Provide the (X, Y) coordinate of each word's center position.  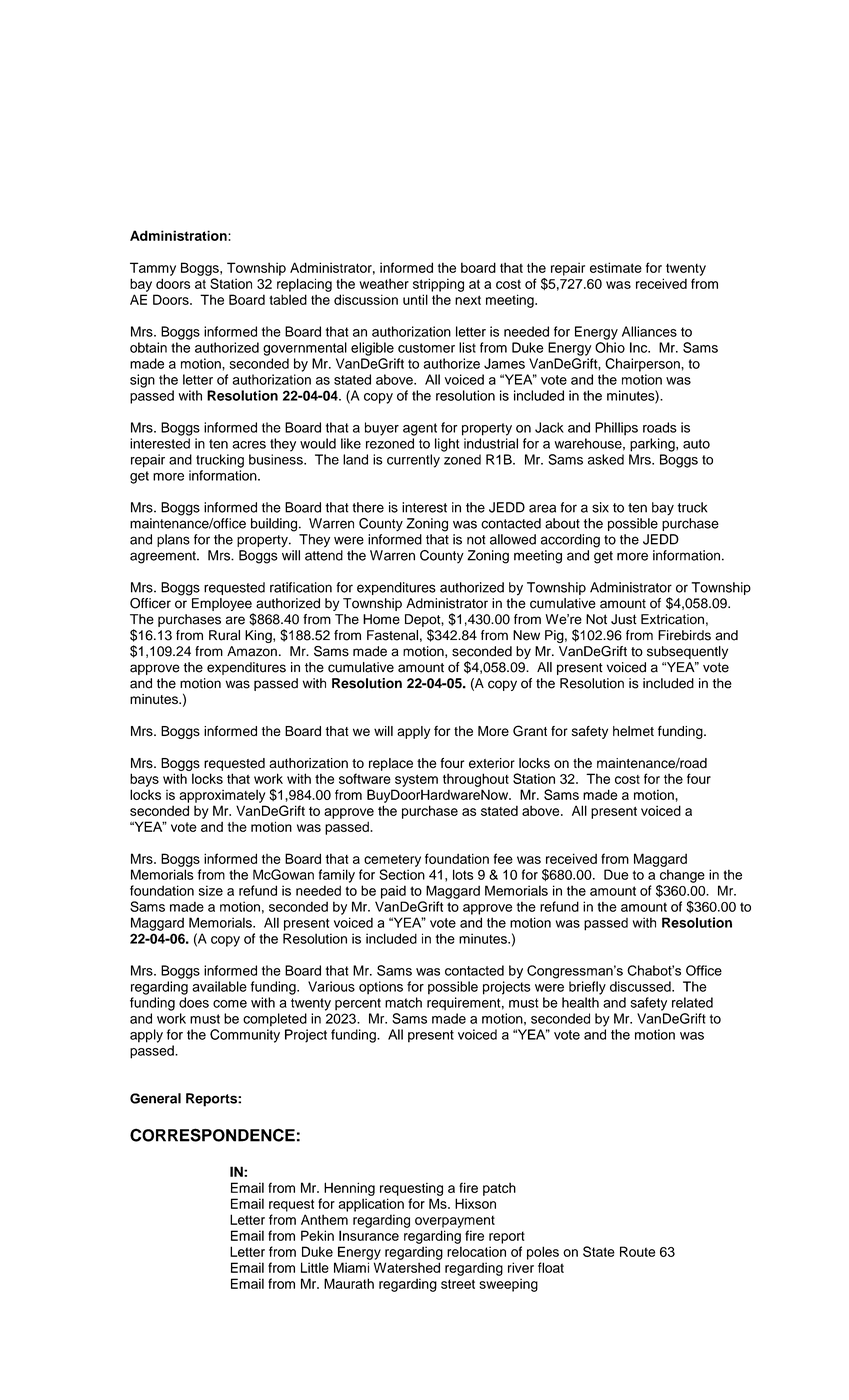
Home (381, 619)
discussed (641, 986)
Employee (222, 604)
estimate (616, 267)
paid (393, 892)
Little (315, 1267)
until (415, 299)
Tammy (153, 269)
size (211, 890)
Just (624, 619)
